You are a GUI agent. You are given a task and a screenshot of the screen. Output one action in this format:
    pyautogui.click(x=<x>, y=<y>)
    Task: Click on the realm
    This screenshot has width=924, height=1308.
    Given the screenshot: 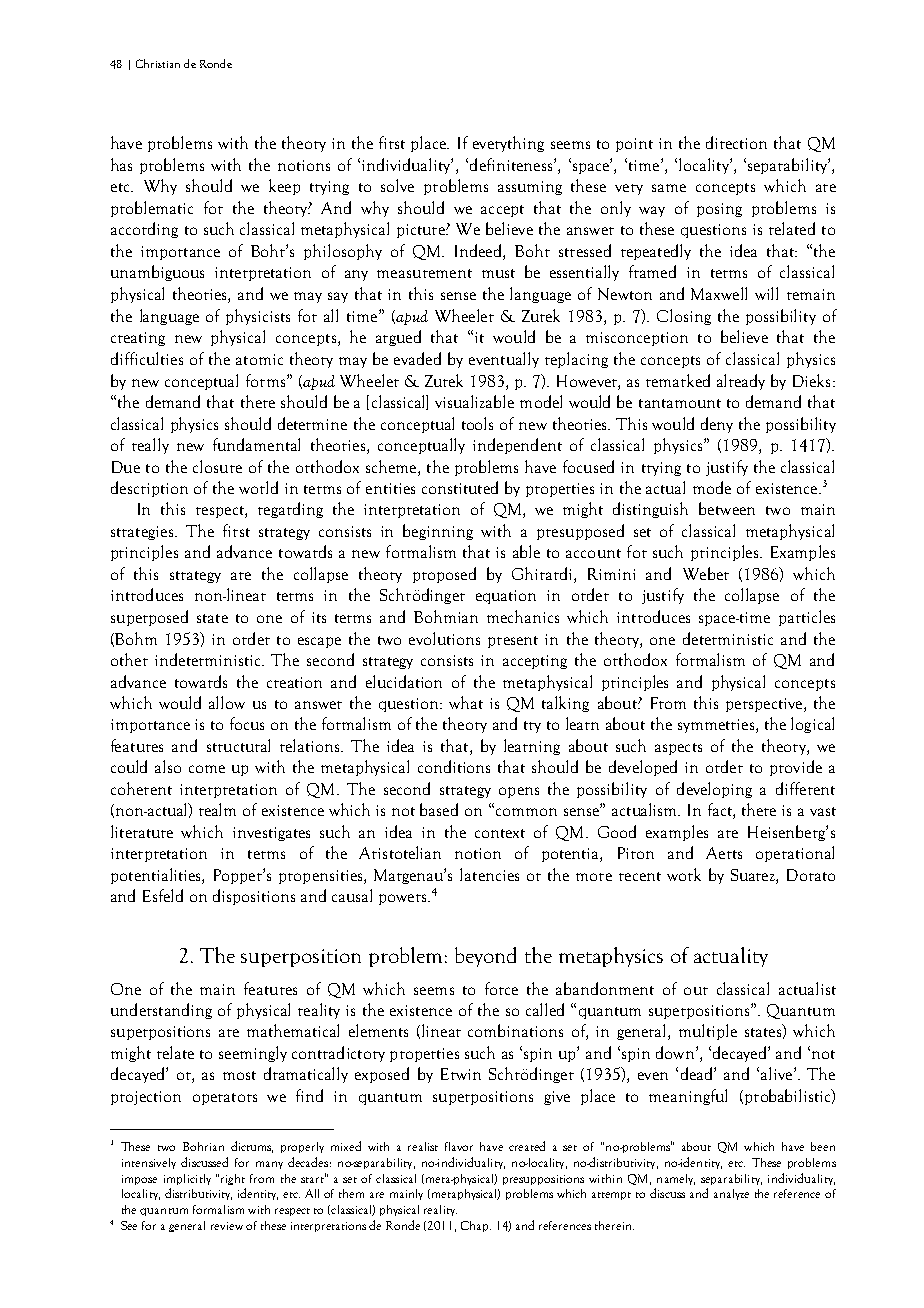 What is the action you would take?
    pyautogui.click(x=217, y=809)
